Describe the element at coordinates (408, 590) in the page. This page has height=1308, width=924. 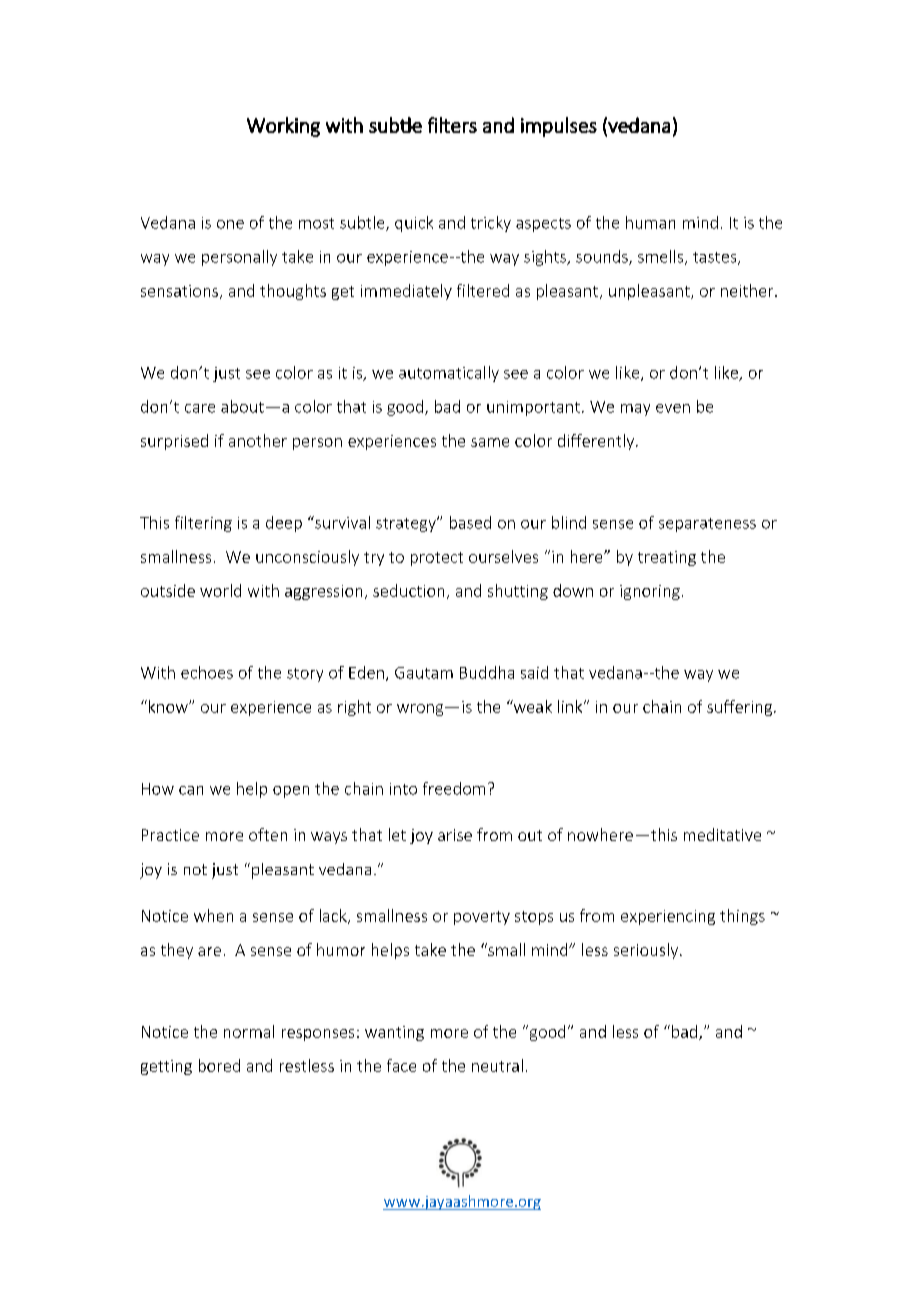
I see `seduction` at that location.
